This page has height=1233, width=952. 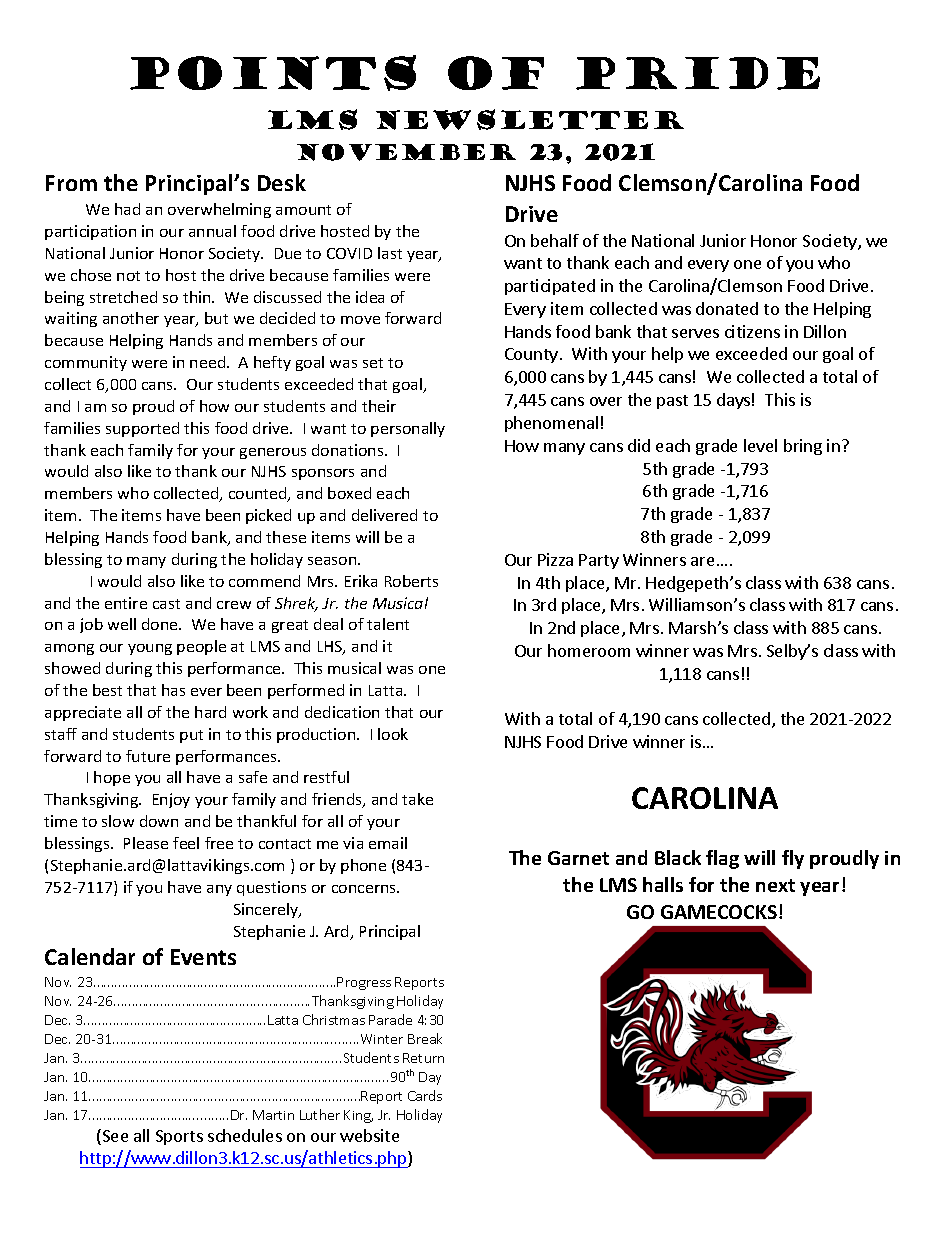 What do you see at coordinates (425, 1095) in the page?
I see `Cards` at bounding box center [425, 1095].
